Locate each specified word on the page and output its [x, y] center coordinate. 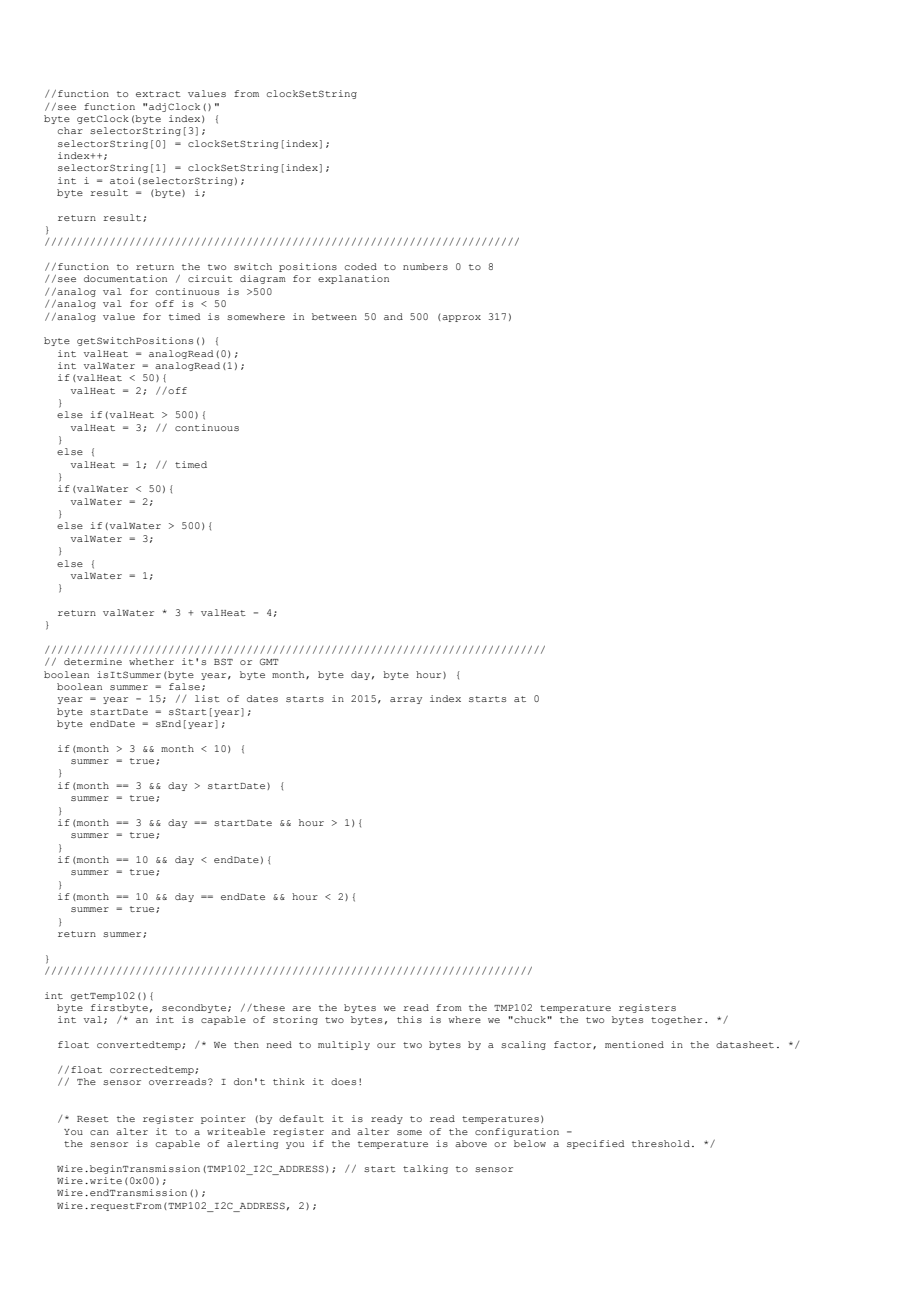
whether [151, 661]
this [409, 1019]
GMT [269, 661]
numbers [425, 266]
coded [361, 266]
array [406, 700]
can [99, 1132]
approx [461, 318]
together [676, 1020]
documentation [125, 278]
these [268, 1007]
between [334, 316]
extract [158, 94]
